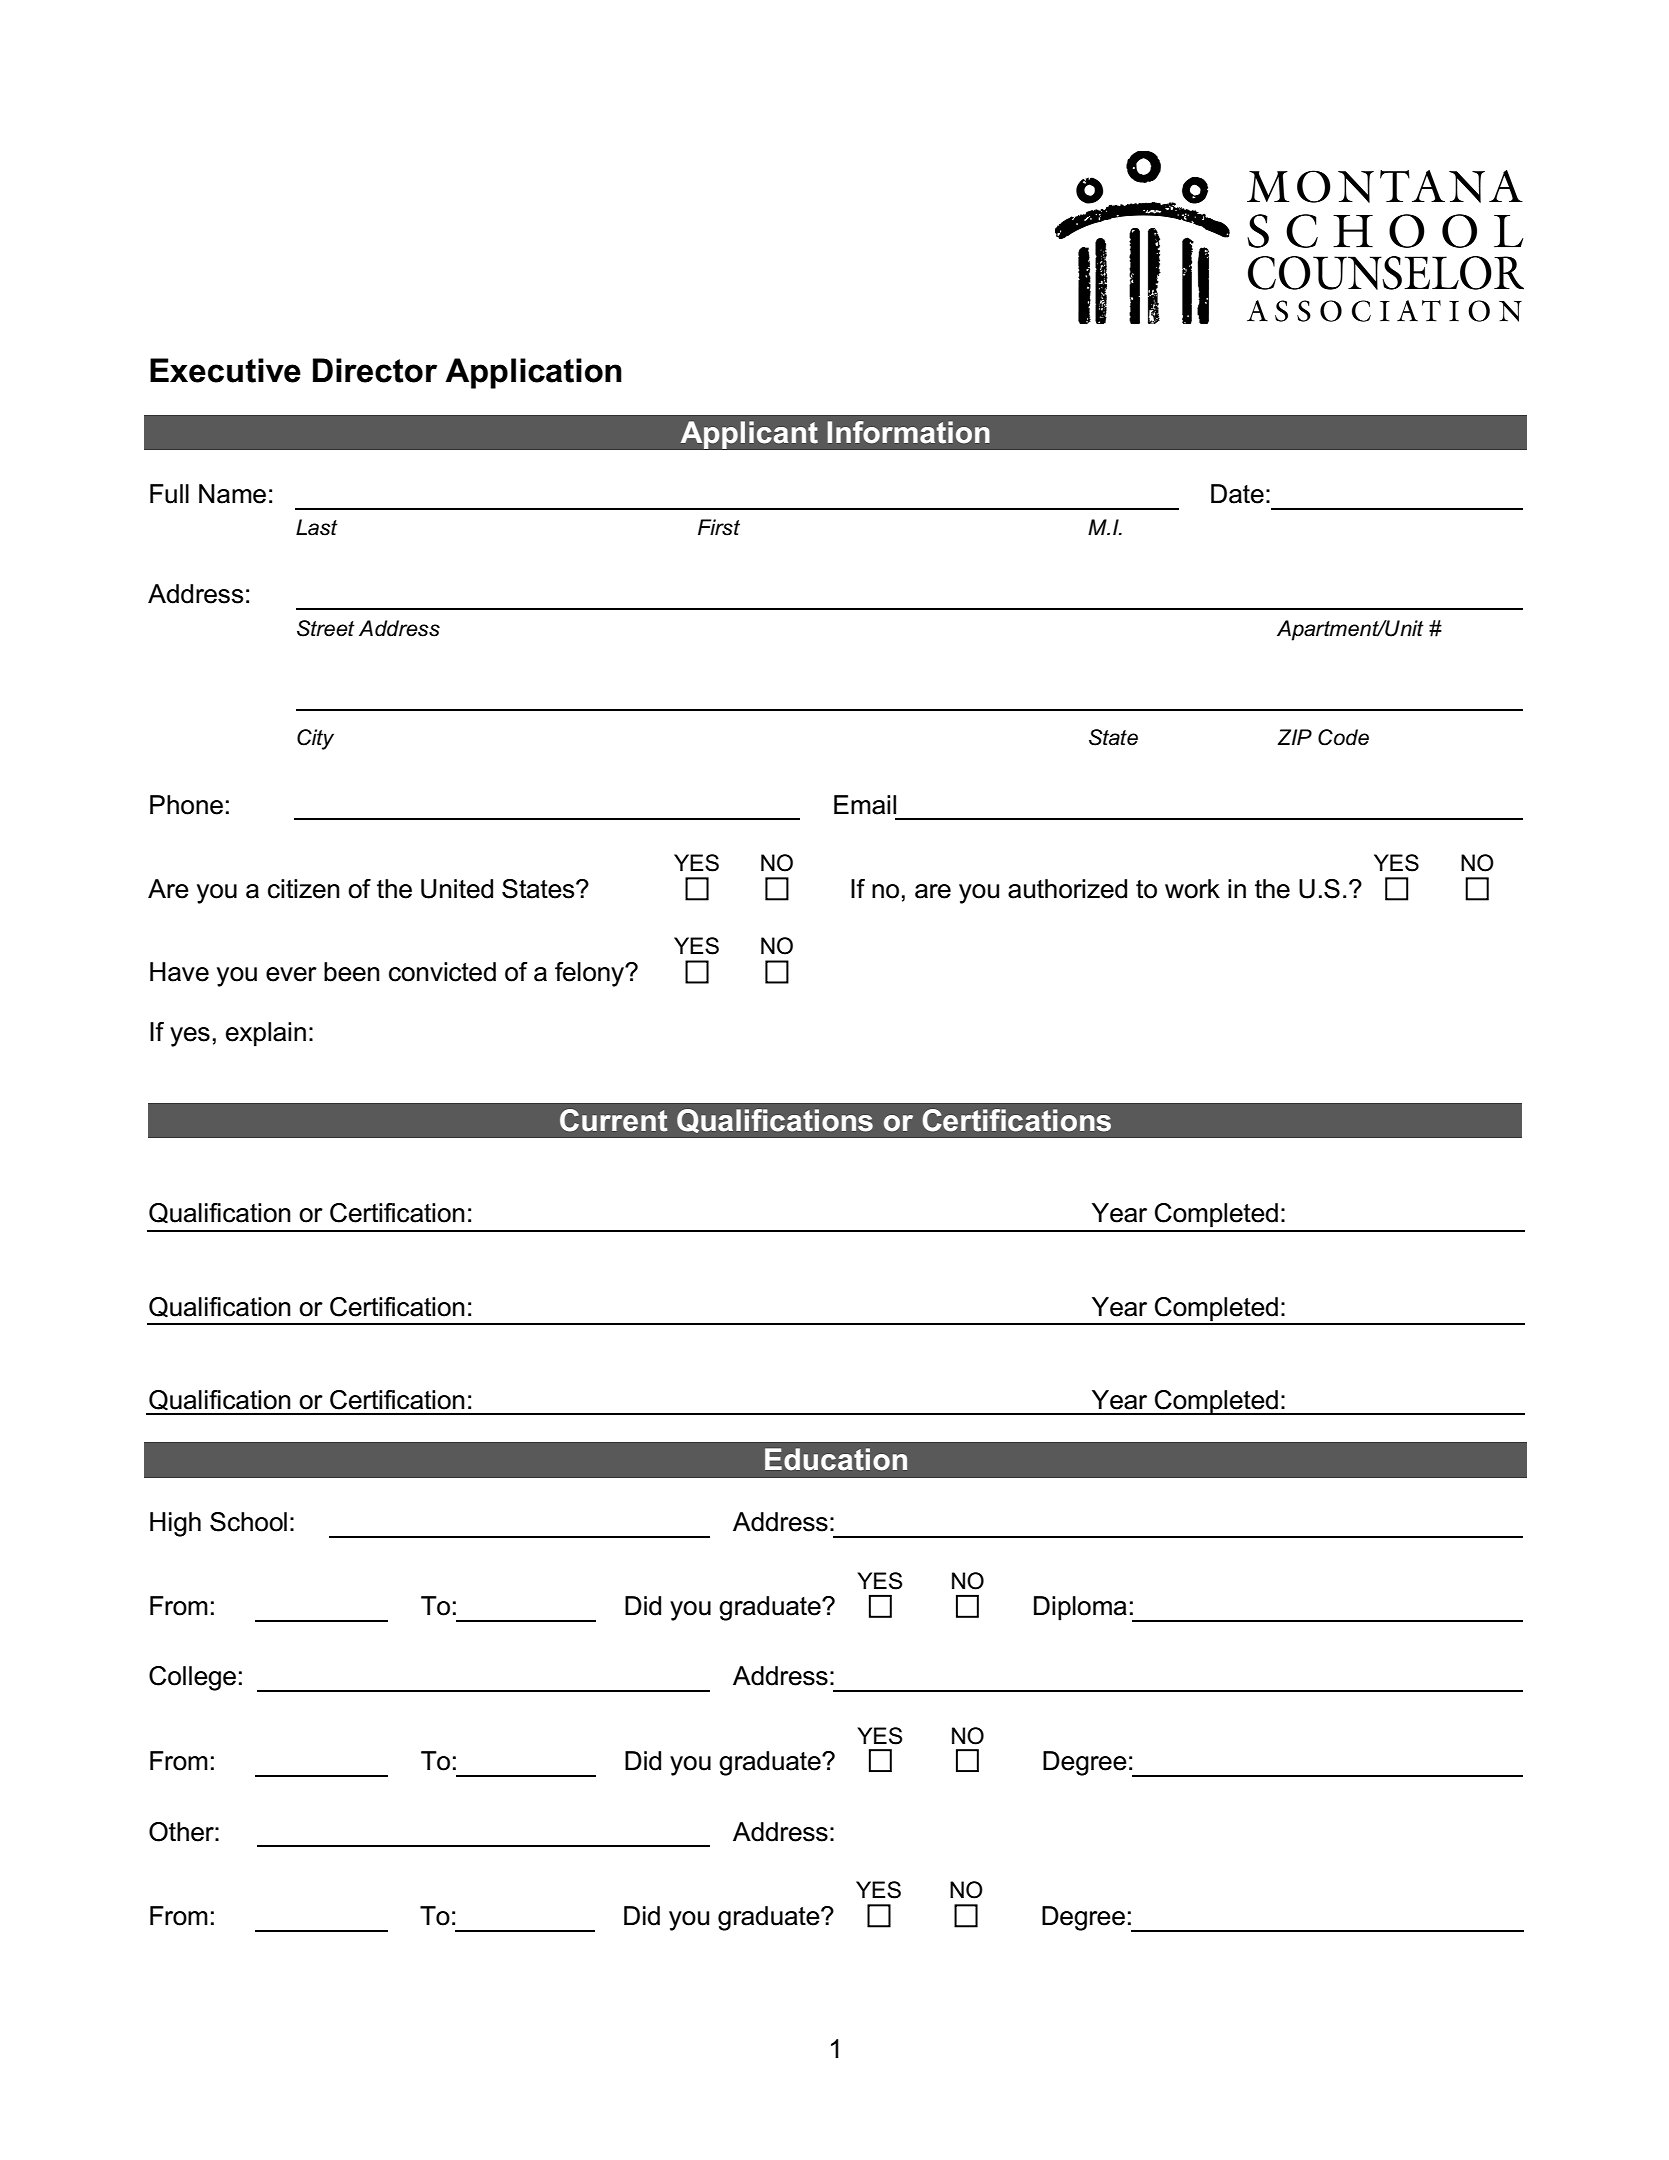 This image has width=1669, height=2160. I want to click on work, so click(1192, 889).
